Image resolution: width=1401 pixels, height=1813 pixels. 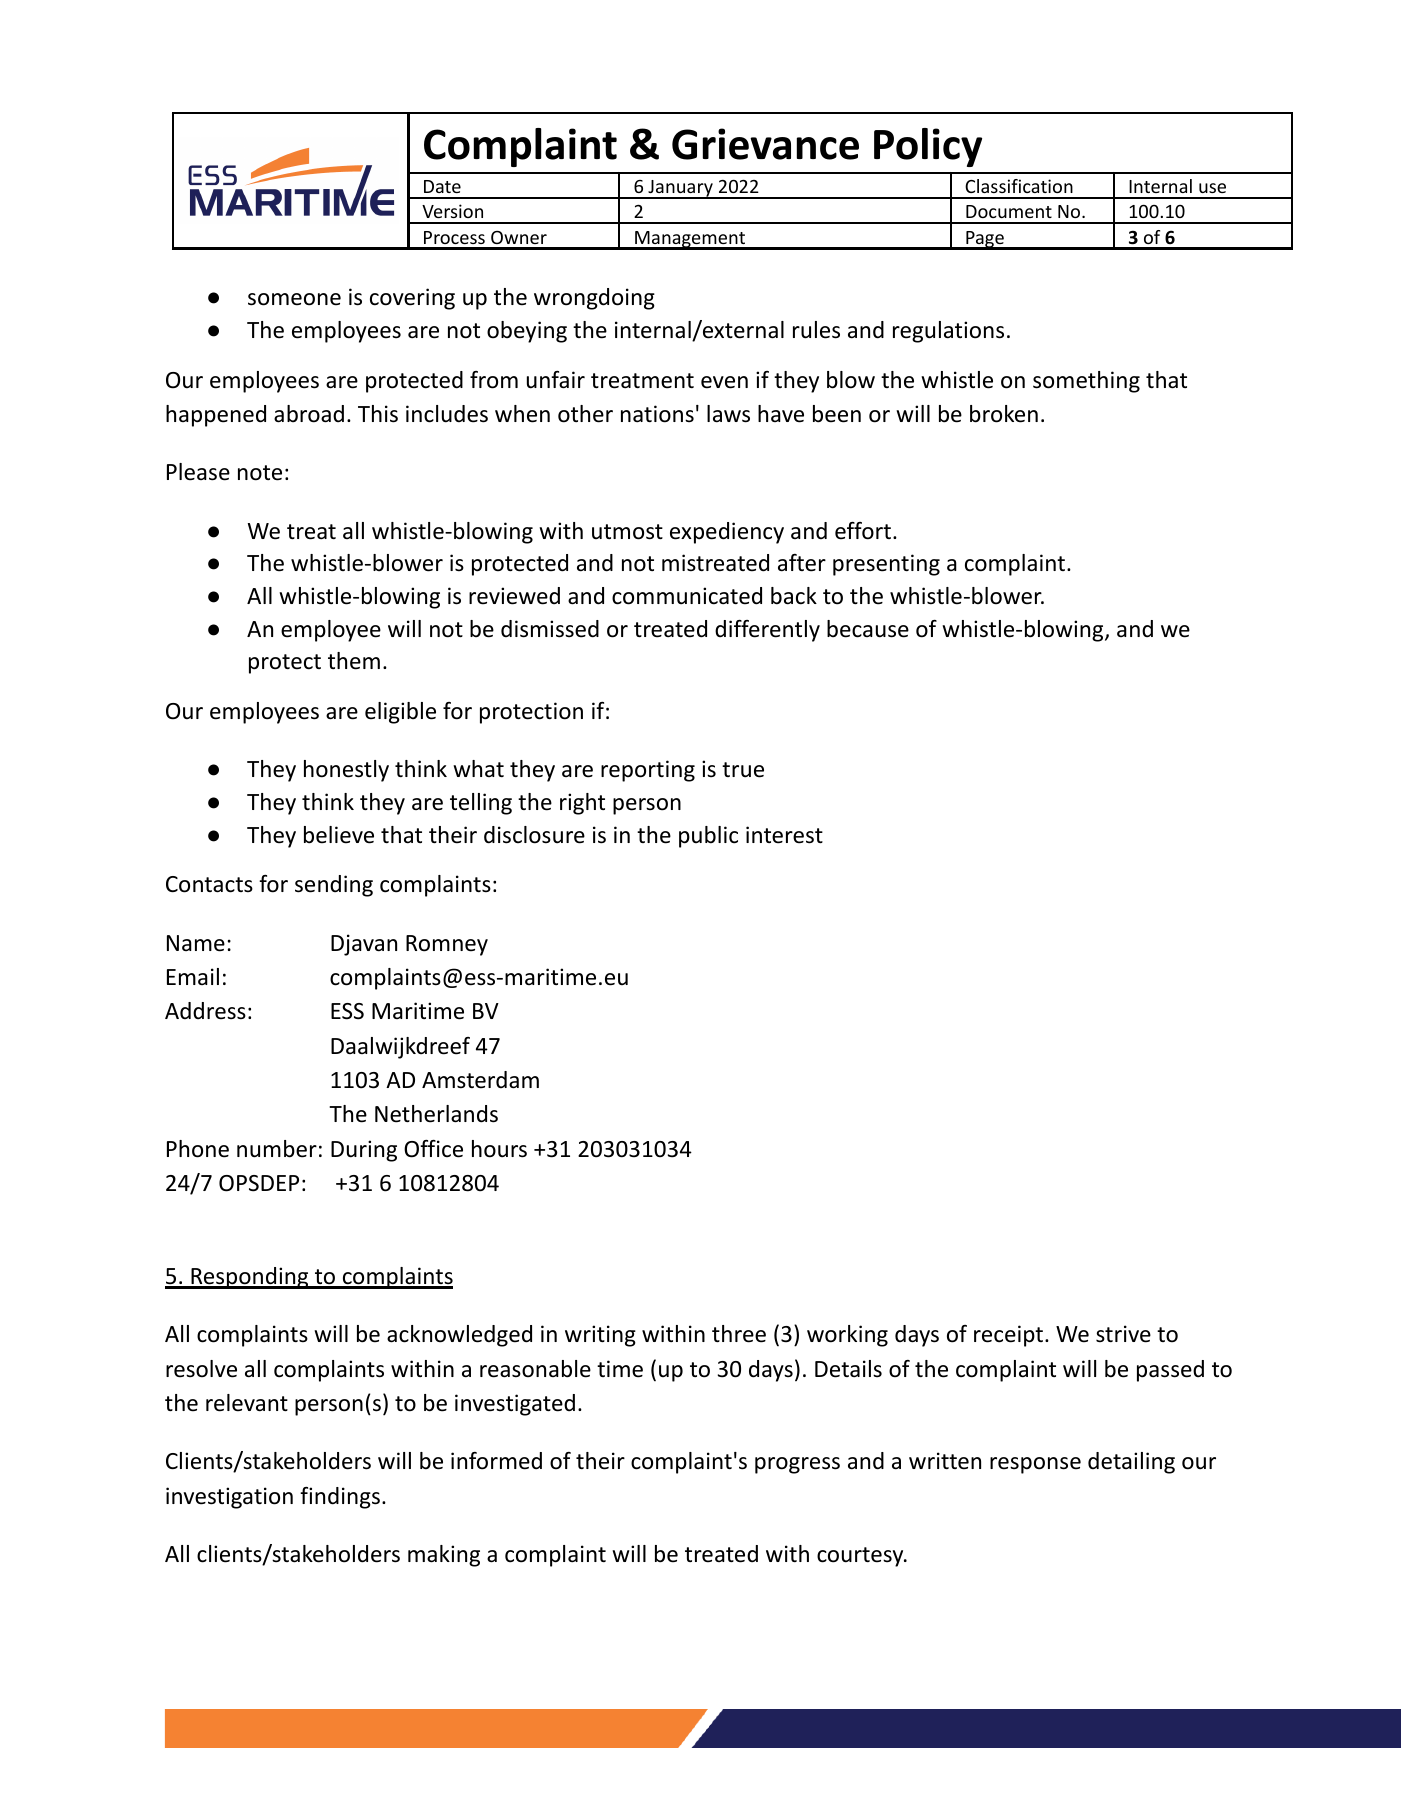 What do you see at coordinates (1019, 186) in the image?
I see `Classification` at bounding box center [1019, 186].
